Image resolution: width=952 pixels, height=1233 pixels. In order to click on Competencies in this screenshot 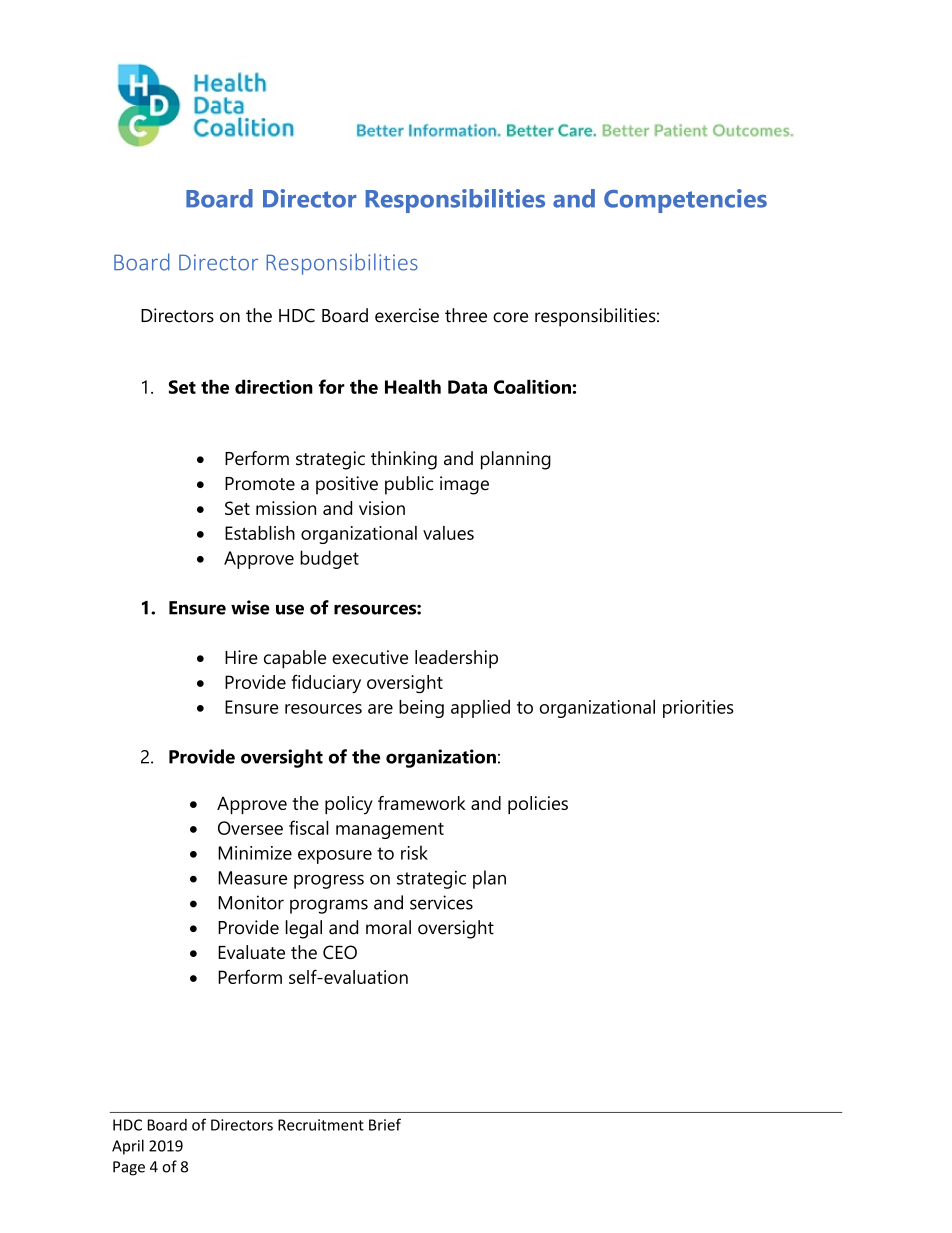, I will do `click(685, 201)`.
